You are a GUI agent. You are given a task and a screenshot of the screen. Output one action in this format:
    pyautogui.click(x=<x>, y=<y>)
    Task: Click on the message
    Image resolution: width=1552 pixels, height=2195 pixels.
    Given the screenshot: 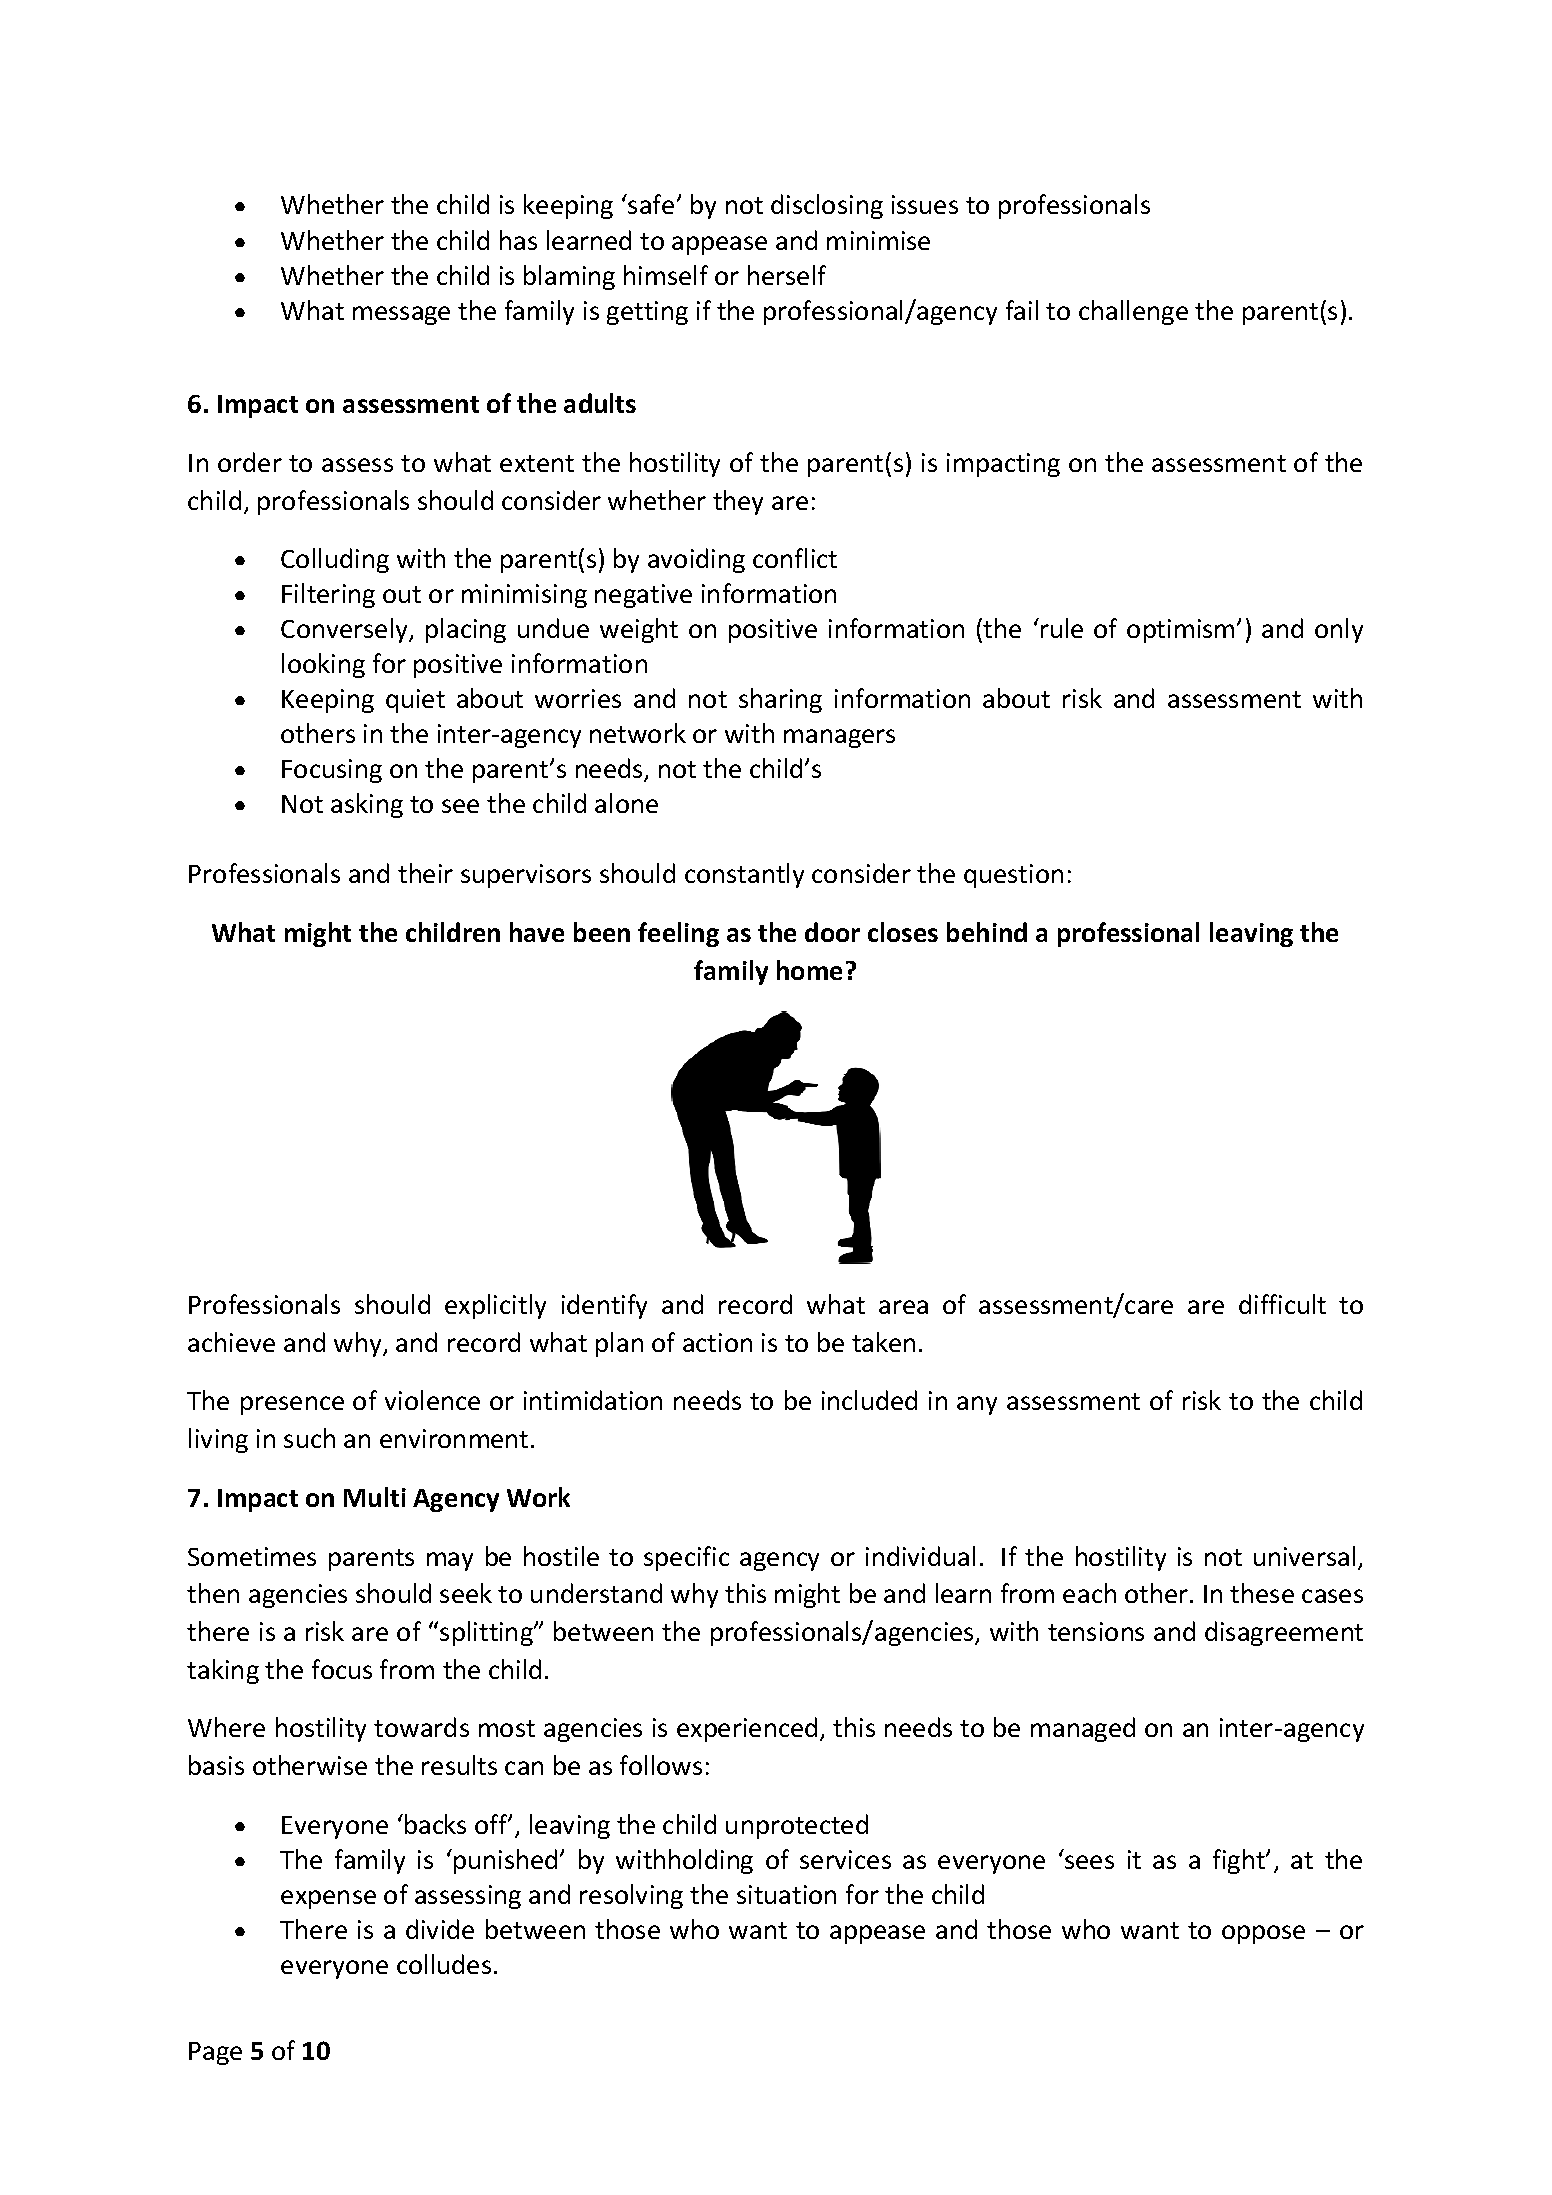 What is the action you would take?
    pyautogui.click(x=401, y=315)
